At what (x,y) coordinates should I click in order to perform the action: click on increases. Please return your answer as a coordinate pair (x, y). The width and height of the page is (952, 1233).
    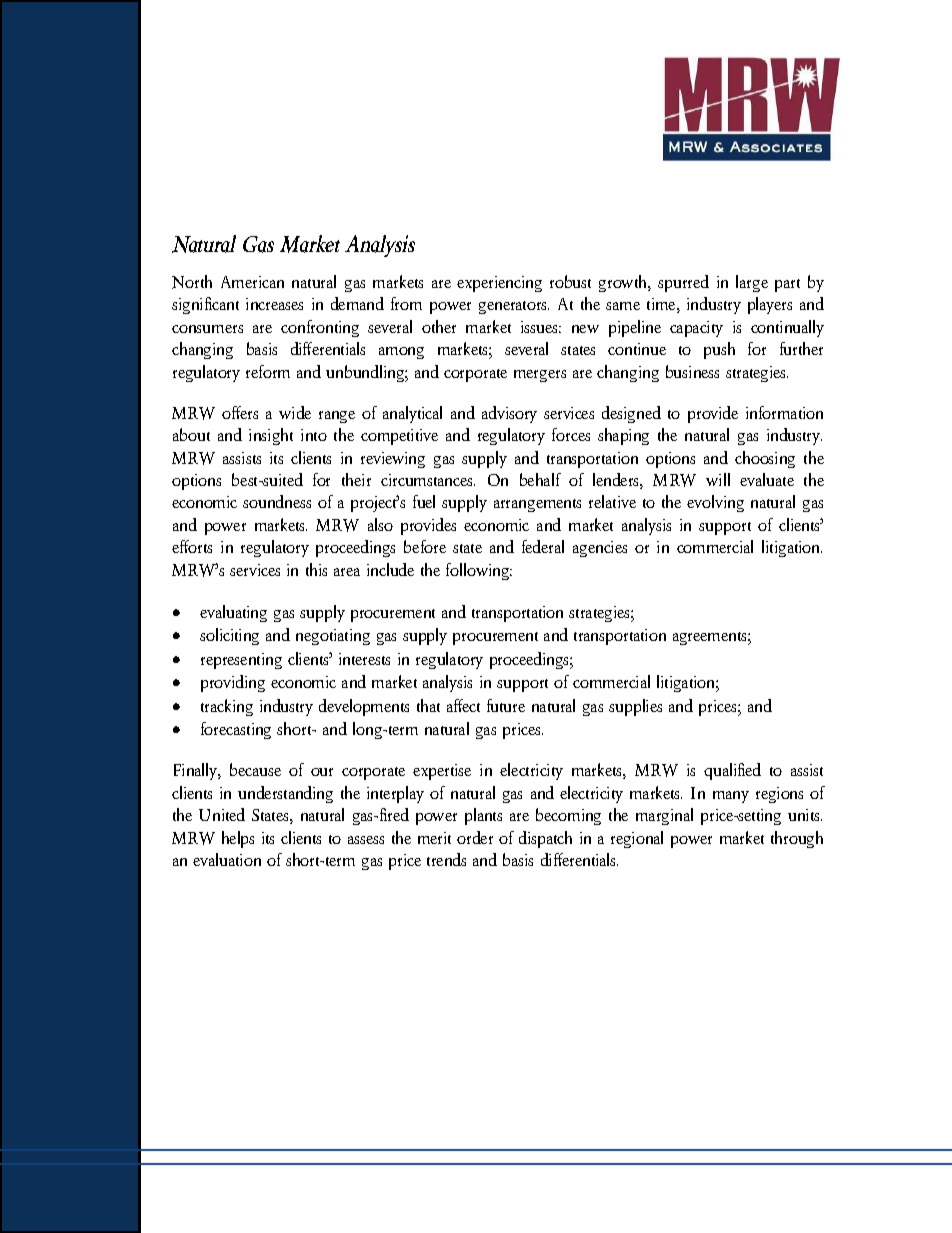
    Looking at the image, I should click on (274, 304).
